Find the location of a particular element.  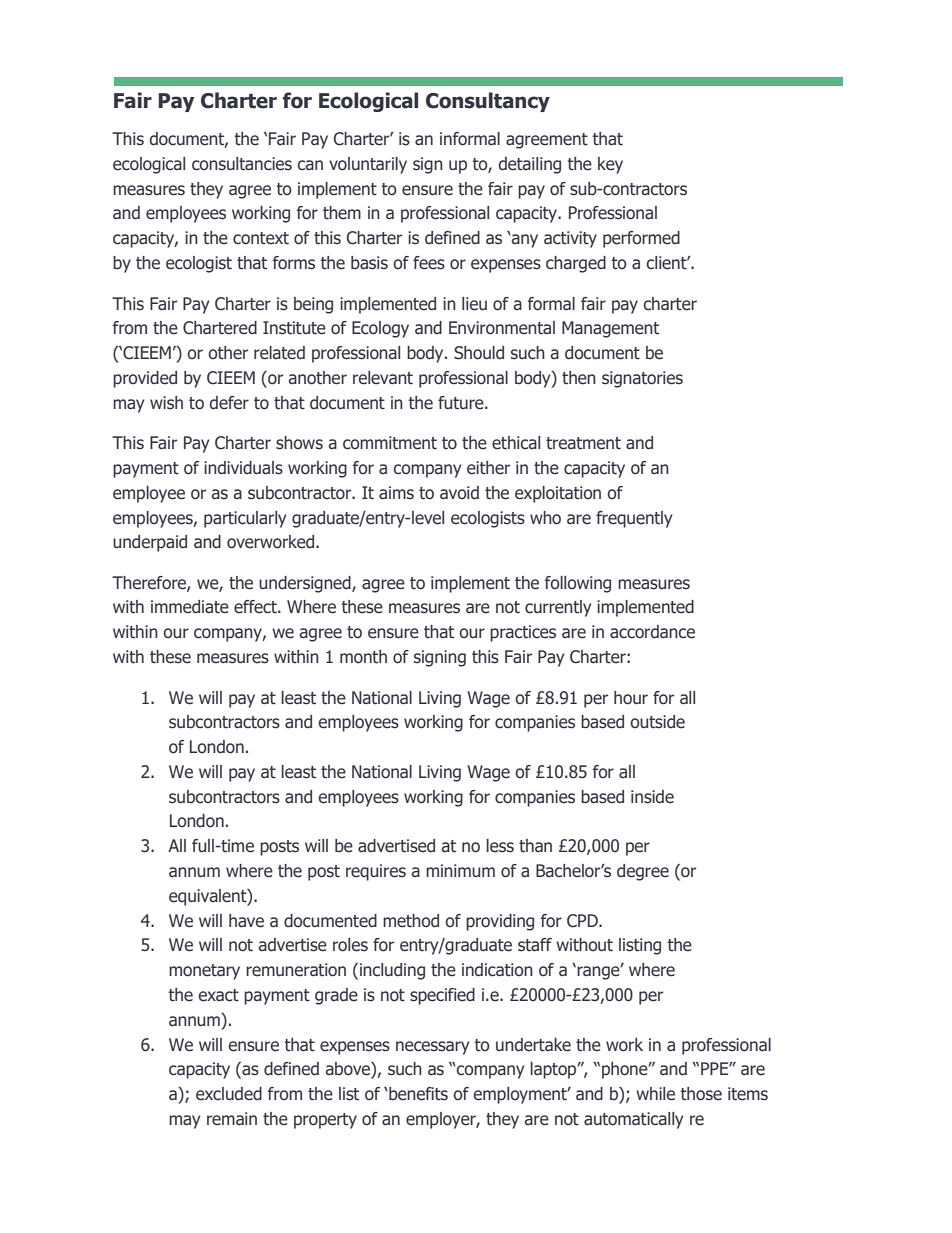

defer is located at coordinates (229, 403).
